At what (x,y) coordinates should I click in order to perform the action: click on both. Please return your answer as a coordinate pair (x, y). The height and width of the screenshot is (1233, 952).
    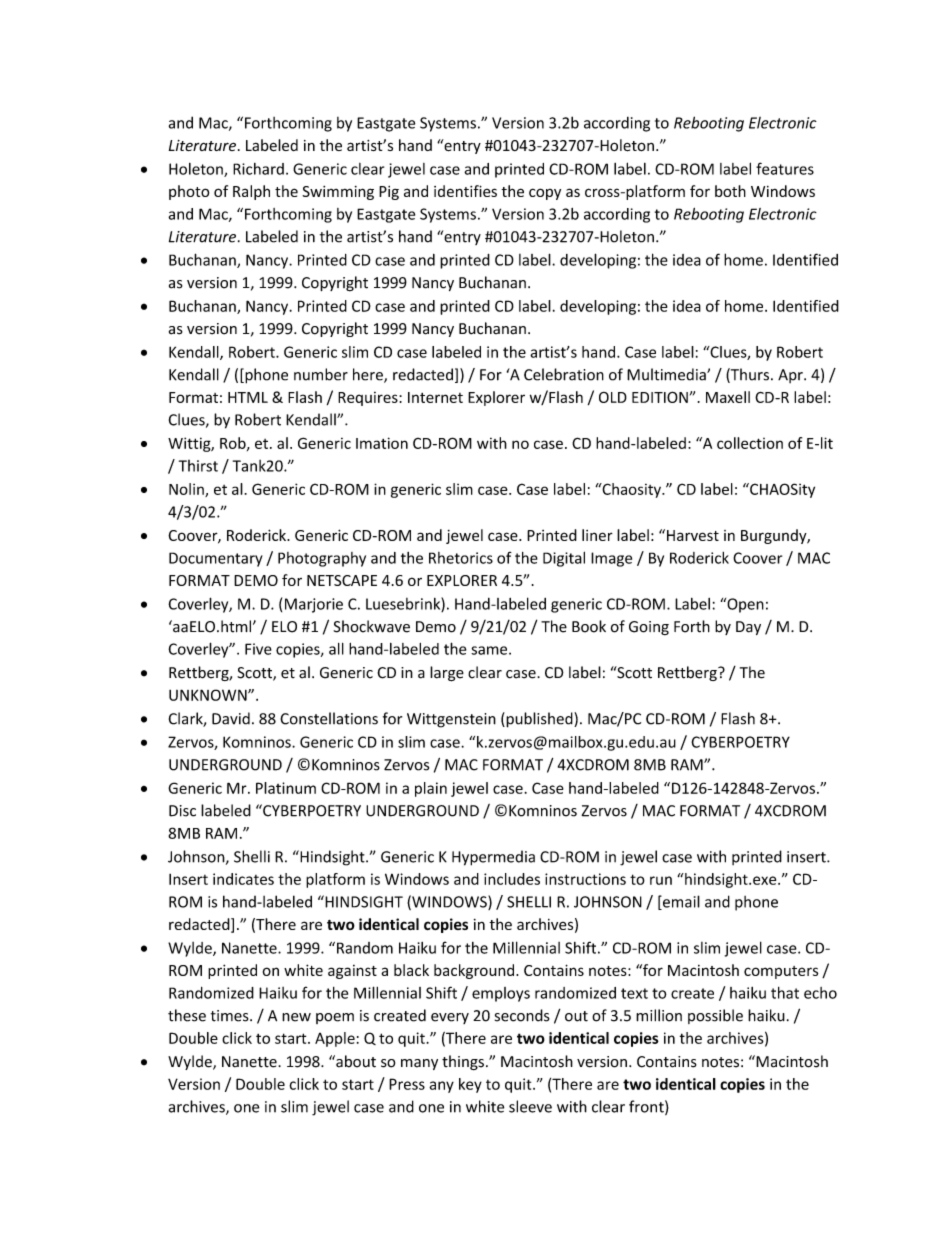
    Looking at the image, I should click on (730, 191).
